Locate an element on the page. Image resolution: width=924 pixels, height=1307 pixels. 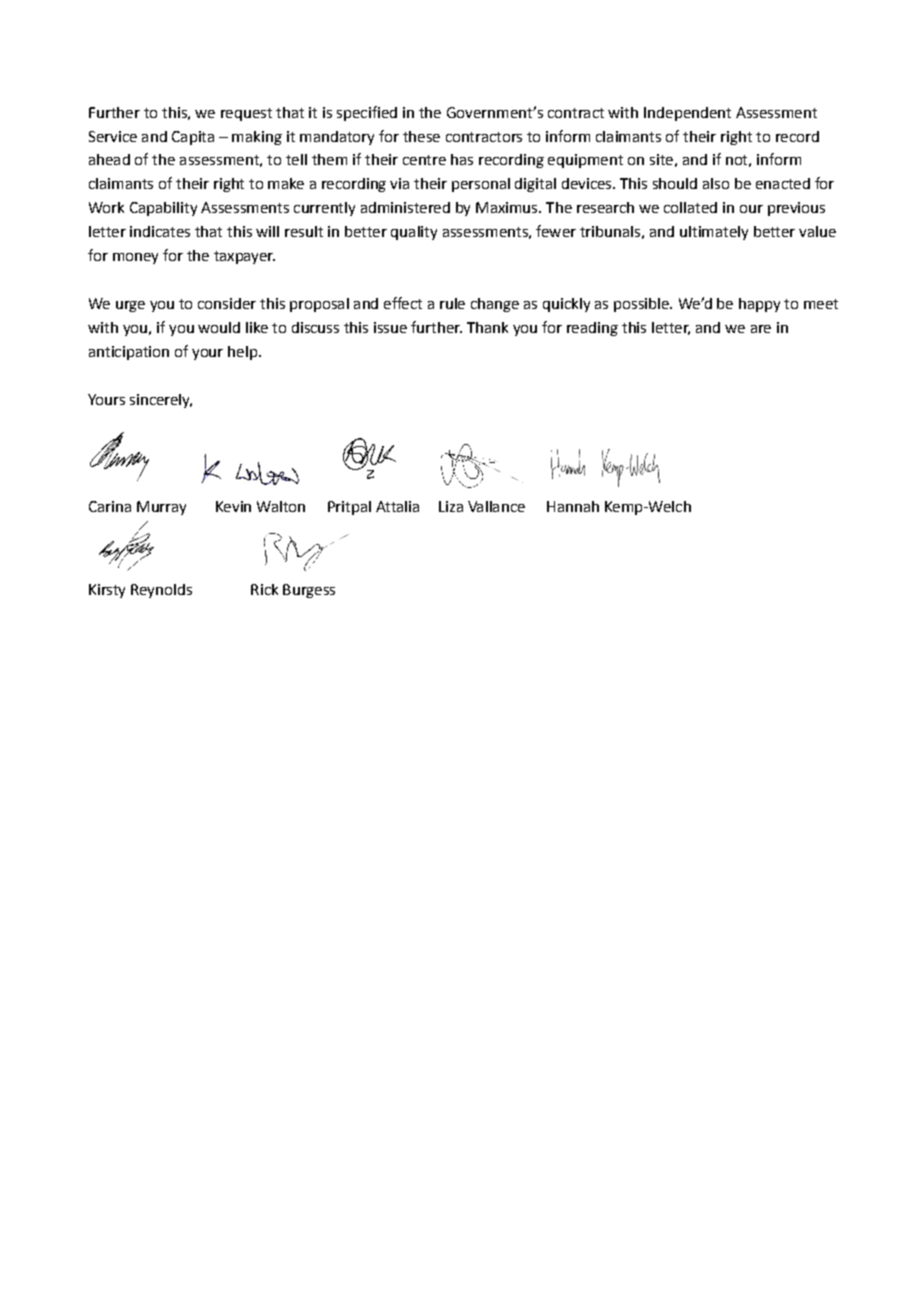
Reynolds is located at coordinates (161, 591).
